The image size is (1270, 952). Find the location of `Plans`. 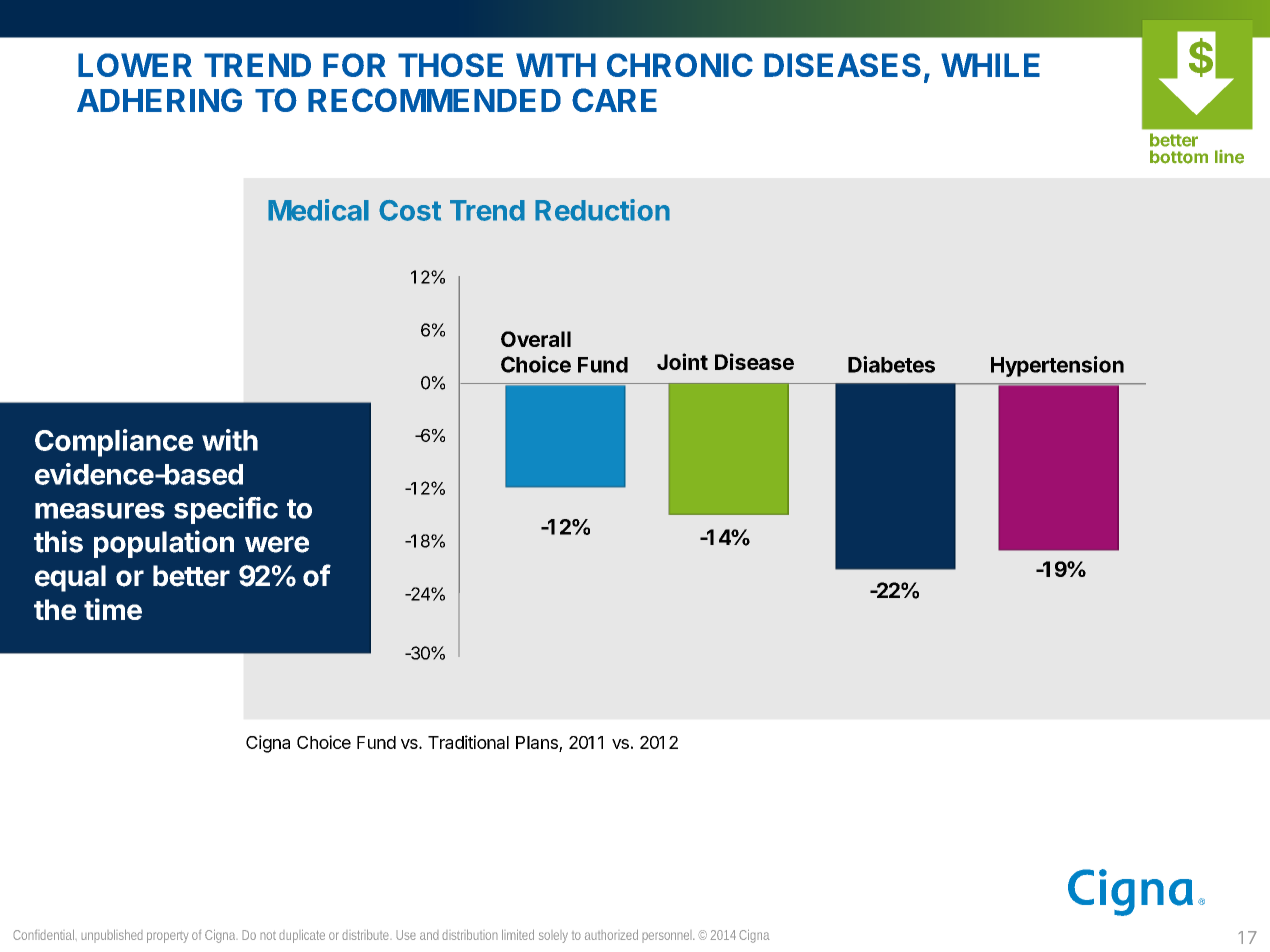

Plans is located at coordinates (537, 742).
